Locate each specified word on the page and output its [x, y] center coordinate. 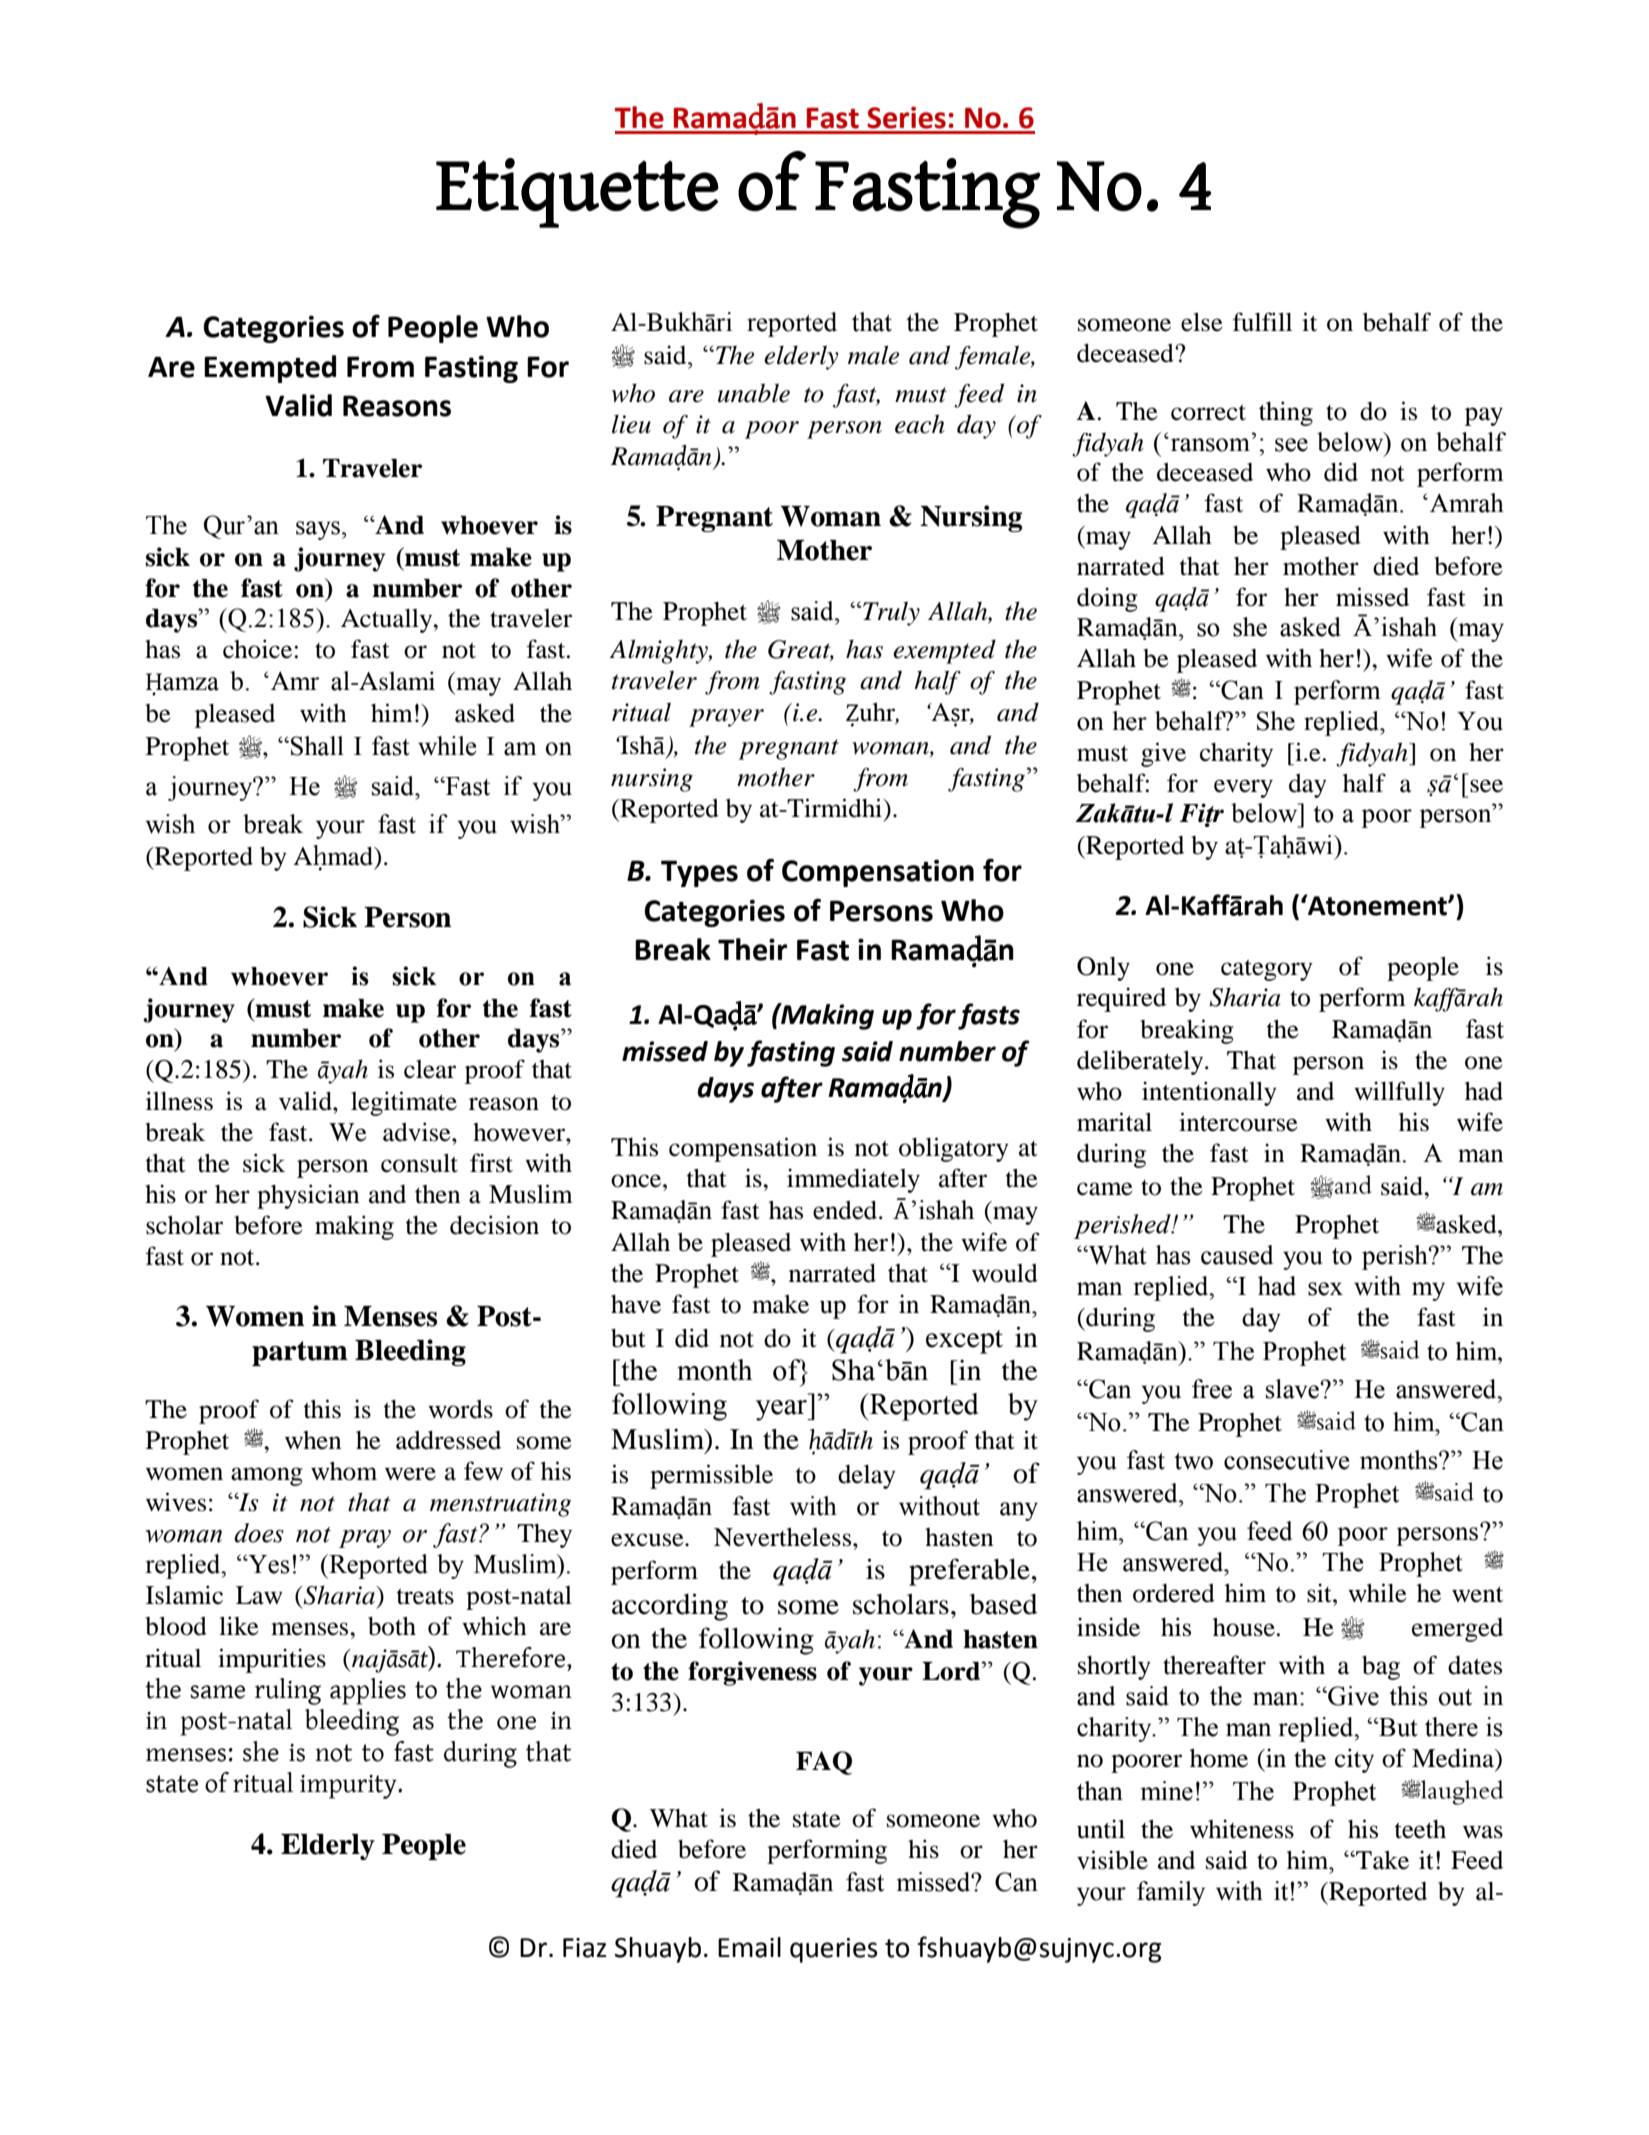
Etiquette [577, 193]
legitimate [404, 1103]
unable [754, 393]
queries [833, 1950]
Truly [890, 613]
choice [259, 649]
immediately [853, 1180]
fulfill [1262, 322]
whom [344, 1471]
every [1243, 788]
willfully [1399, 1093]
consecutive [1287, 1460]
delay [867, 1477]
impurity [349, 1787]
